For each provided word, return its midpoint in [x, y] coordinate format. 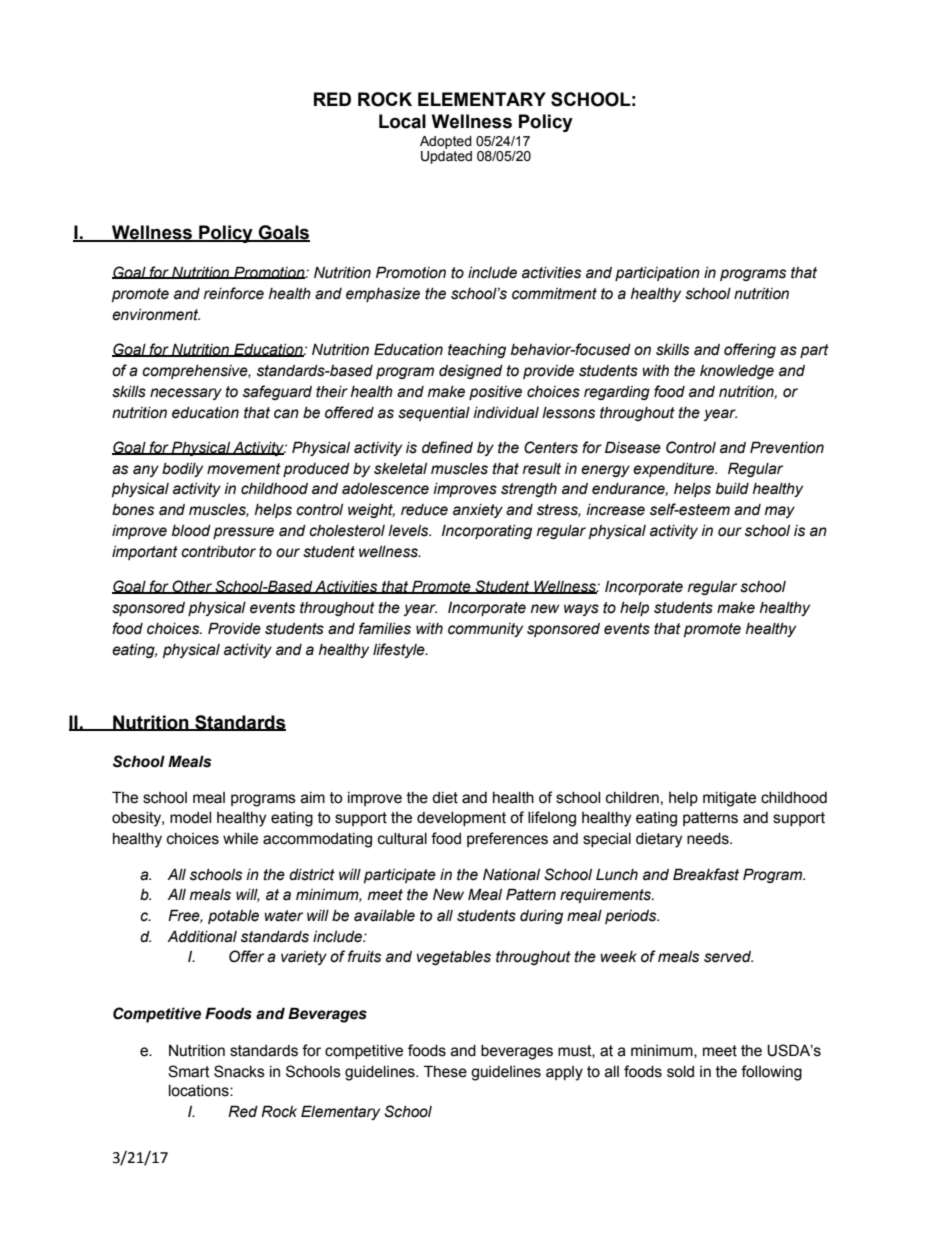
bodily [182, 470]
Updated [446, 156]
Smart [189, 1071]
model [190, 818]
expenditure [675, 470]
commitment [554, 294]
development [461, 819]
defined [447, 447]
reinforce [234, 293]
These [445, 1071]
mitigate [729, 799]
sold [680, 1072]
